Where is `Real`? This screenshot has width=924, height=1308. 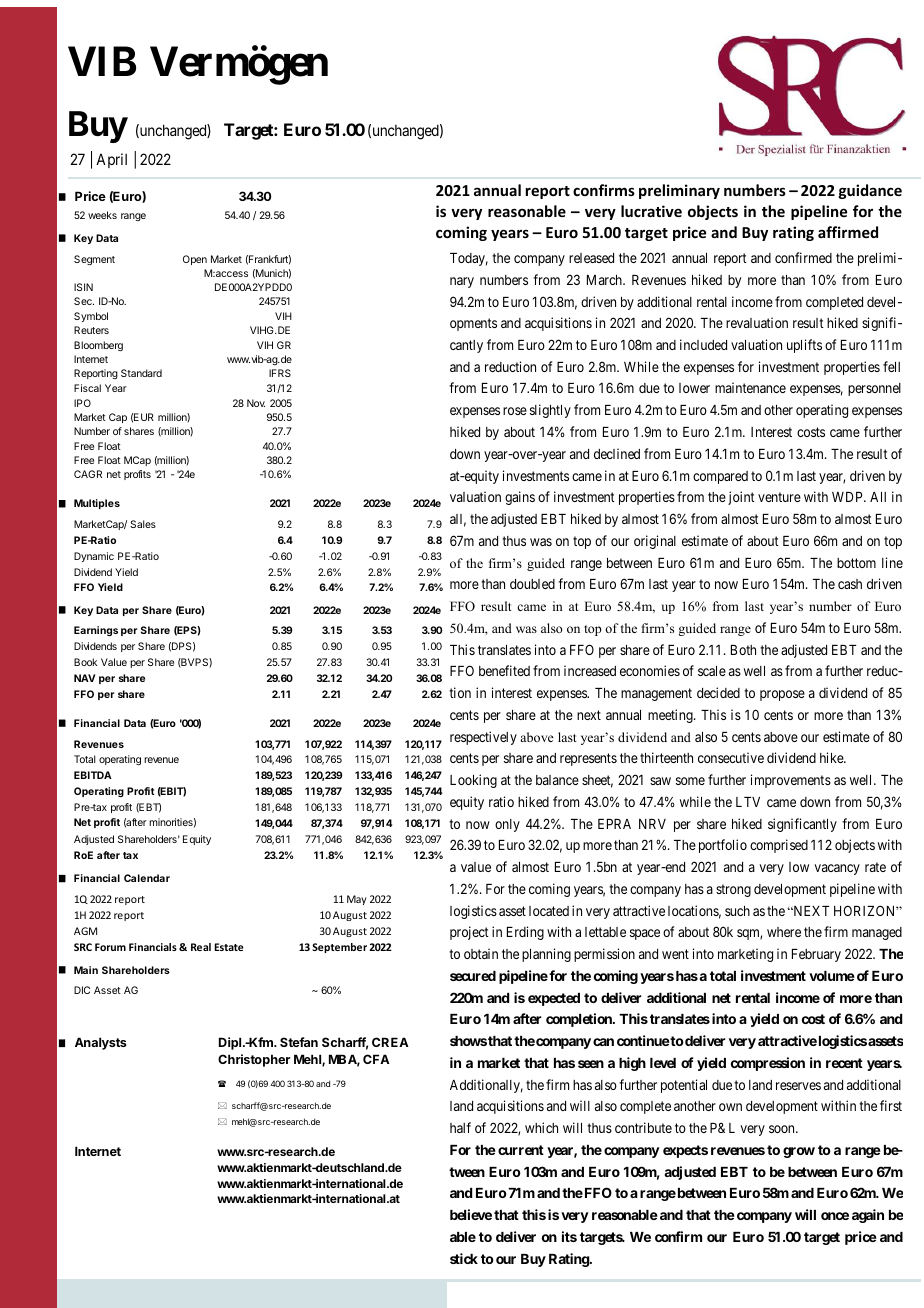
Real is located at coordinates (201, 947).
